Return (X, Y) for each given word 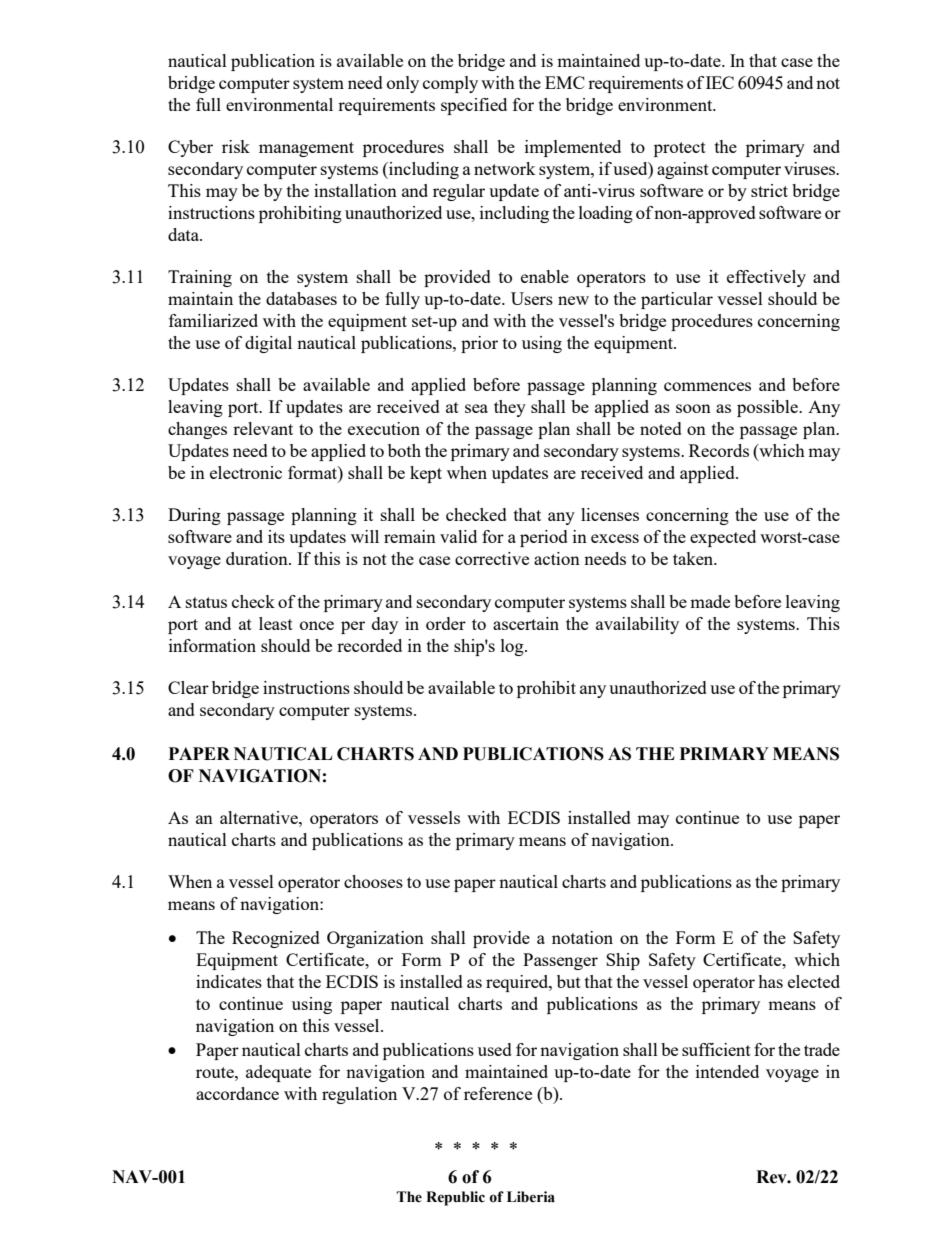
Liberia (531, 1197)
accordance (237, 1093)
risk (236, 146)
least (276, 623)
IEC (720, 82)
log (513, 647)
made (710, 601)
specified (474, 106)
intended (727, 1071)
